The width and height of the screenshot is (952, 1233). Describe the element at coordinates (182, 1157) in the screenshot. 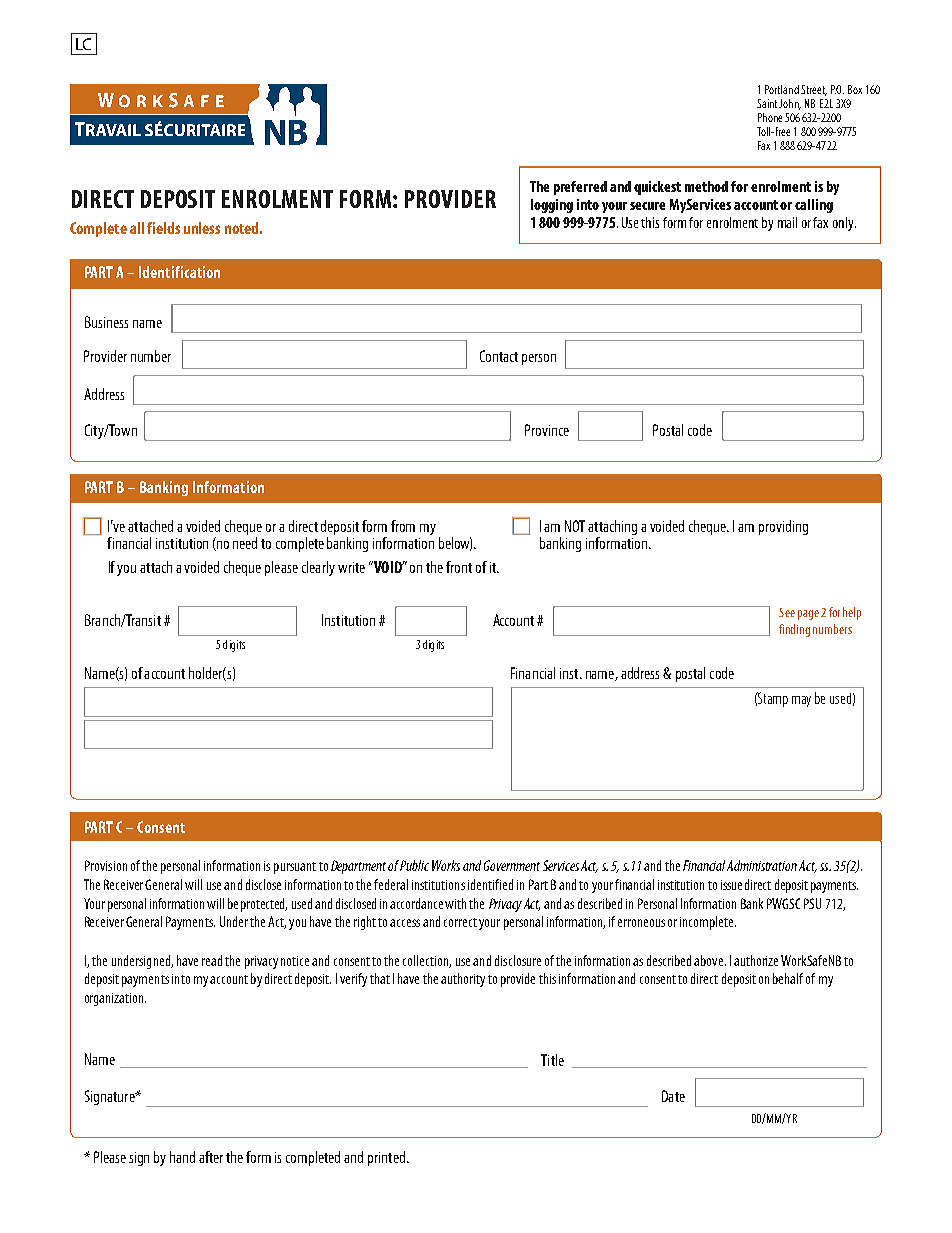

I see `hand` at that location.
